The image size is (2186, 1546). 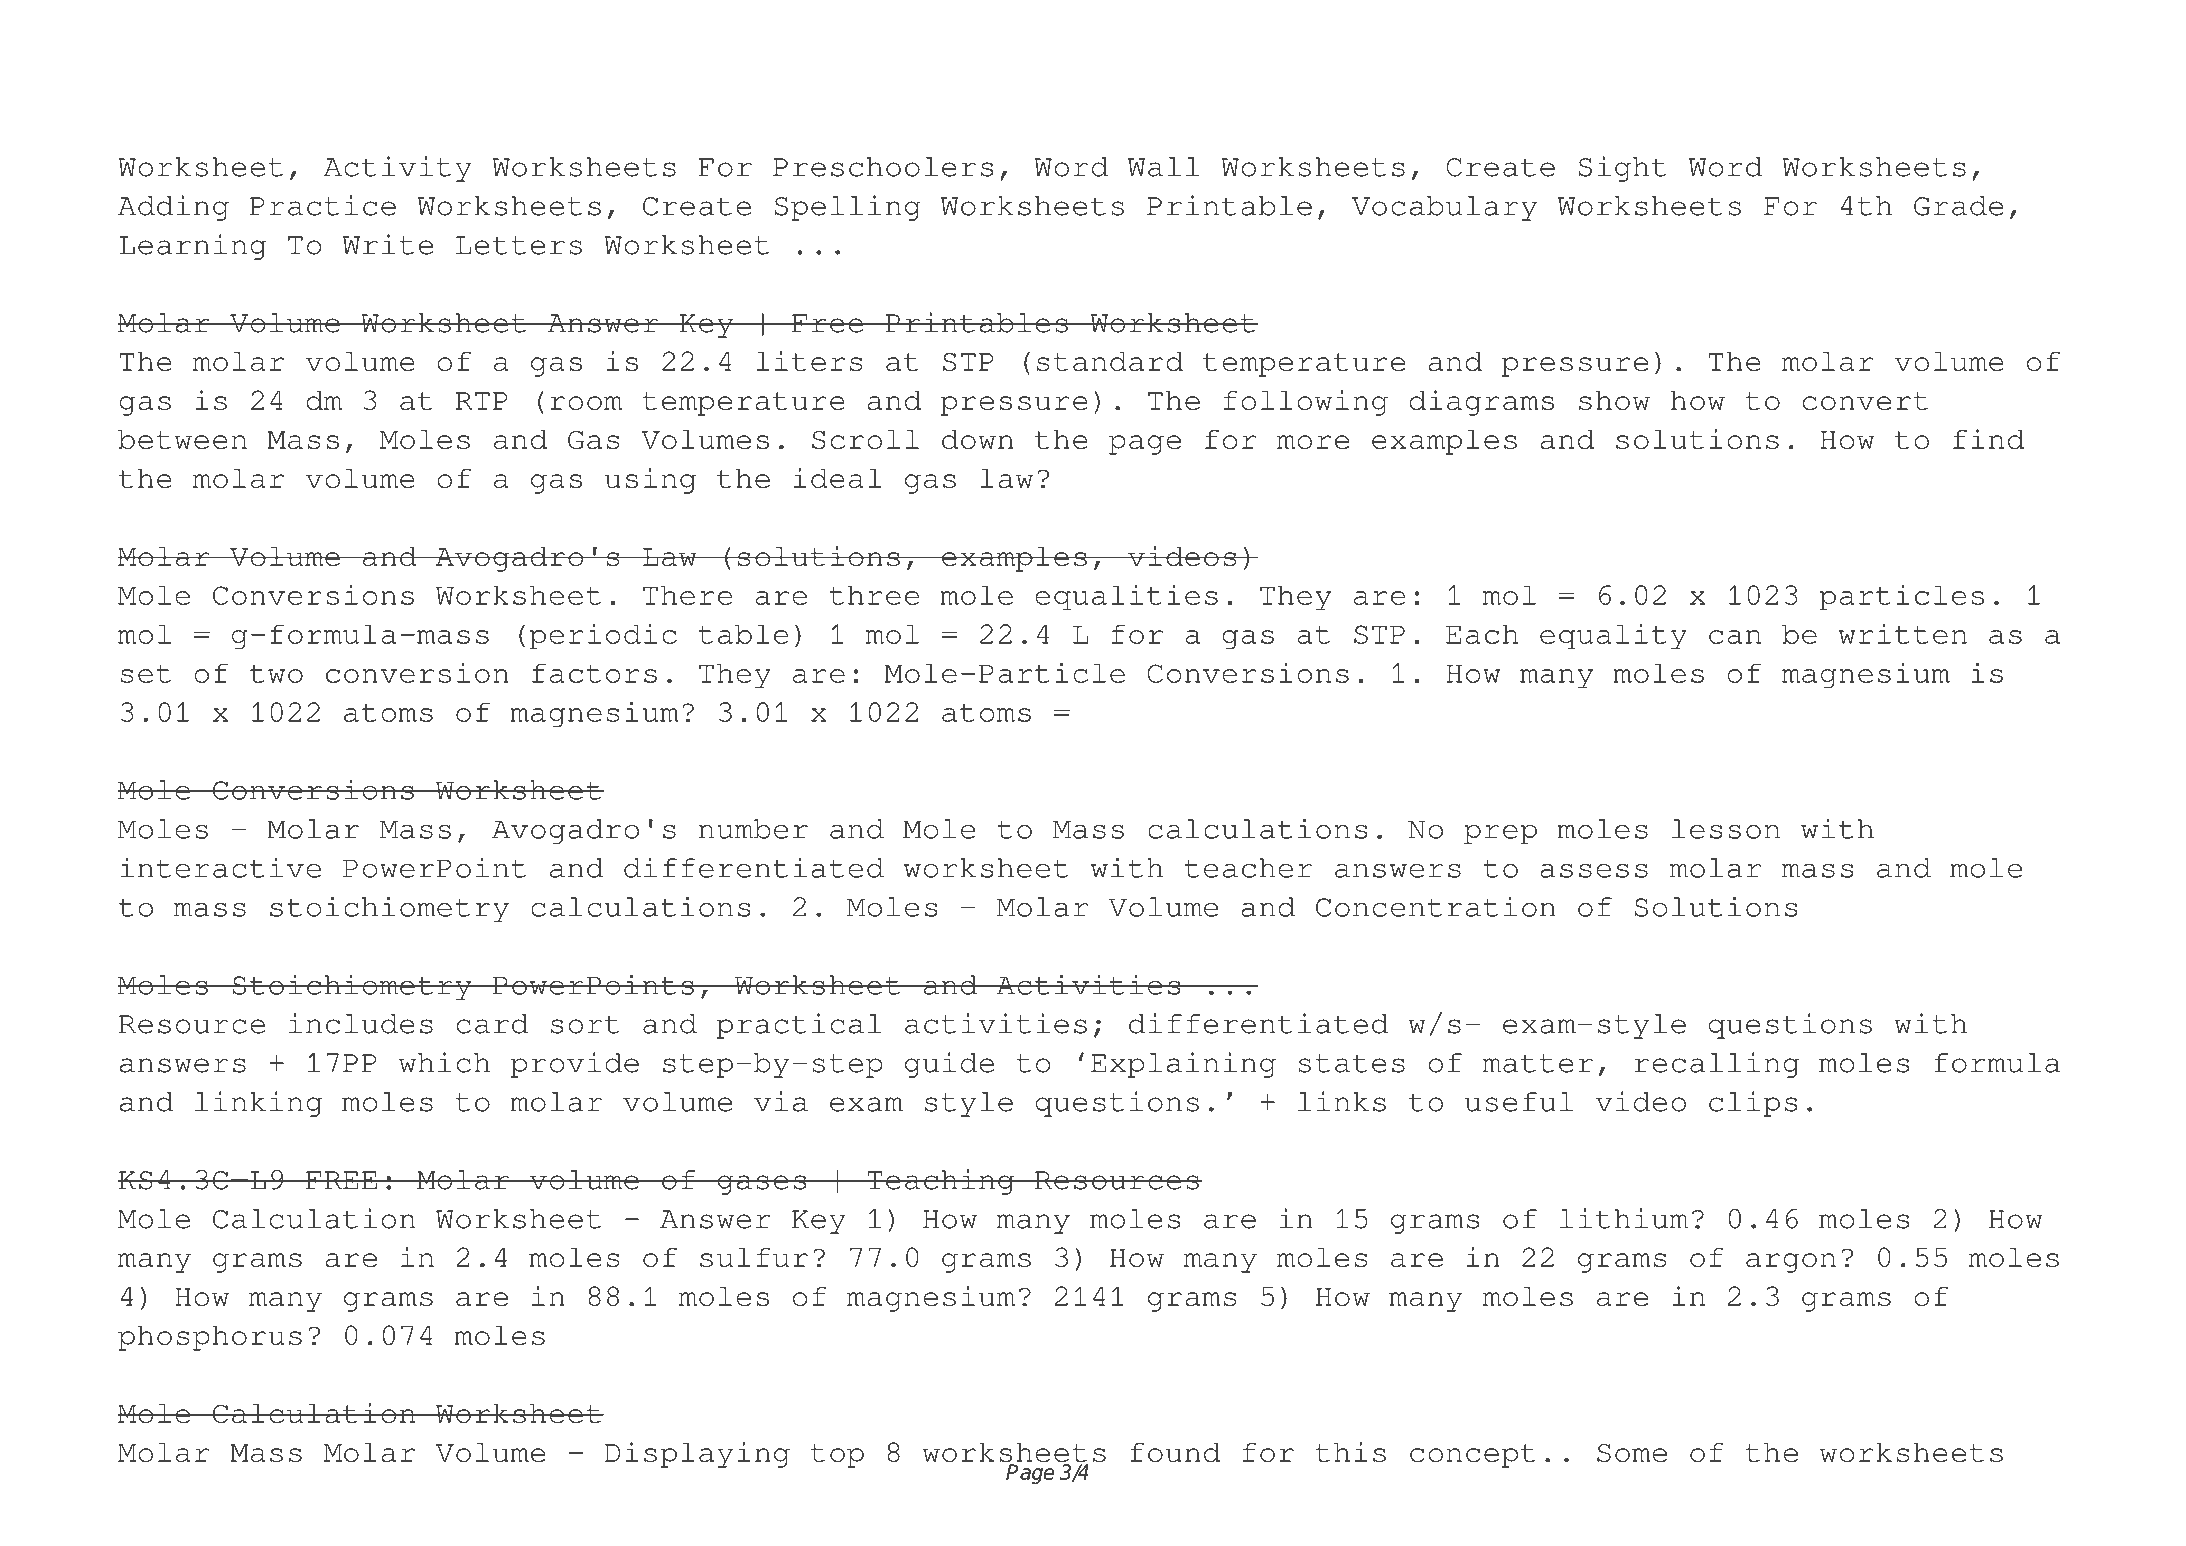 I want to click on equalities, so click(x=1126, y=598).
